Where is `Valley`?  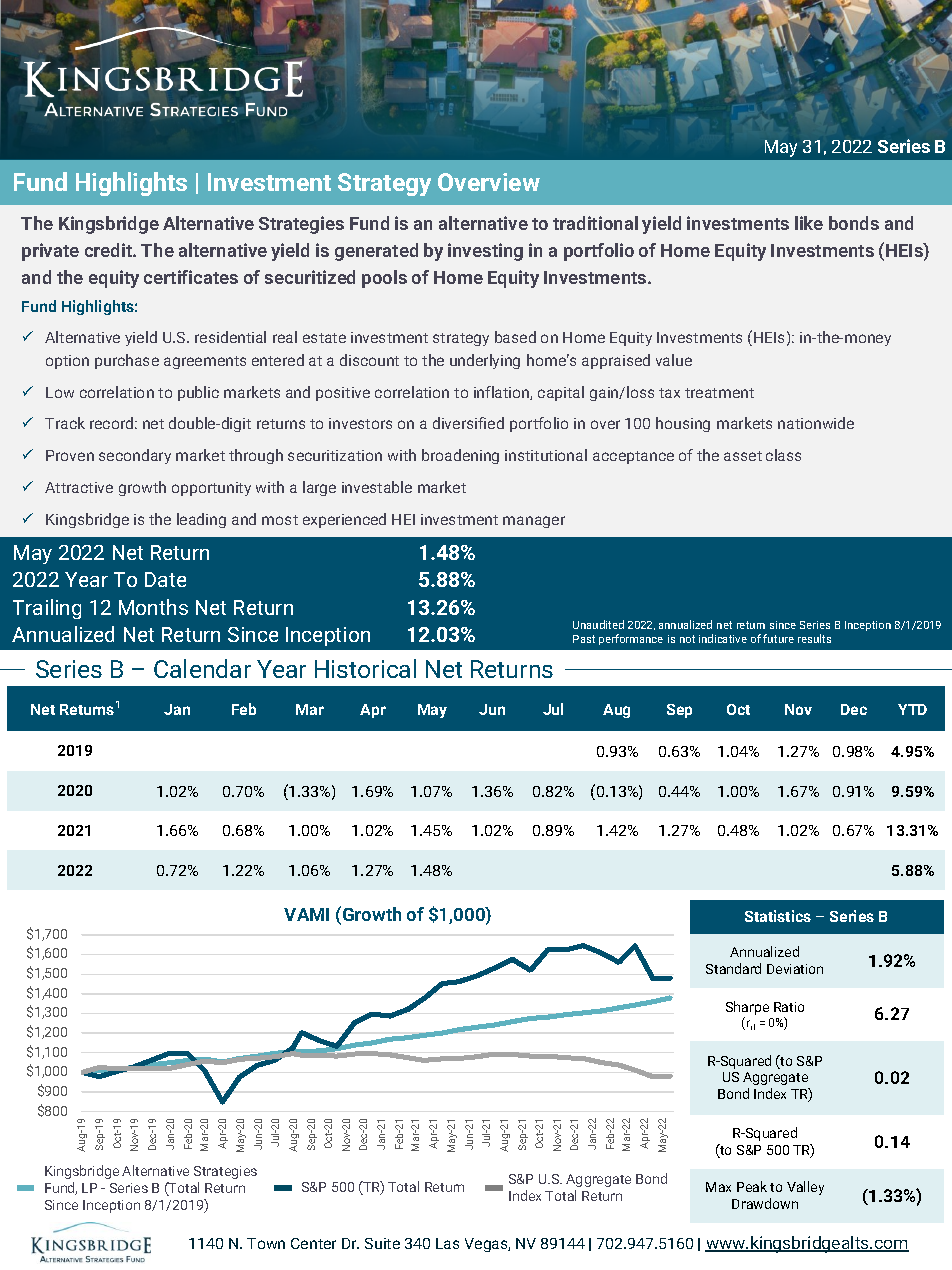
Valley is located at coordinates (805, 1188).
